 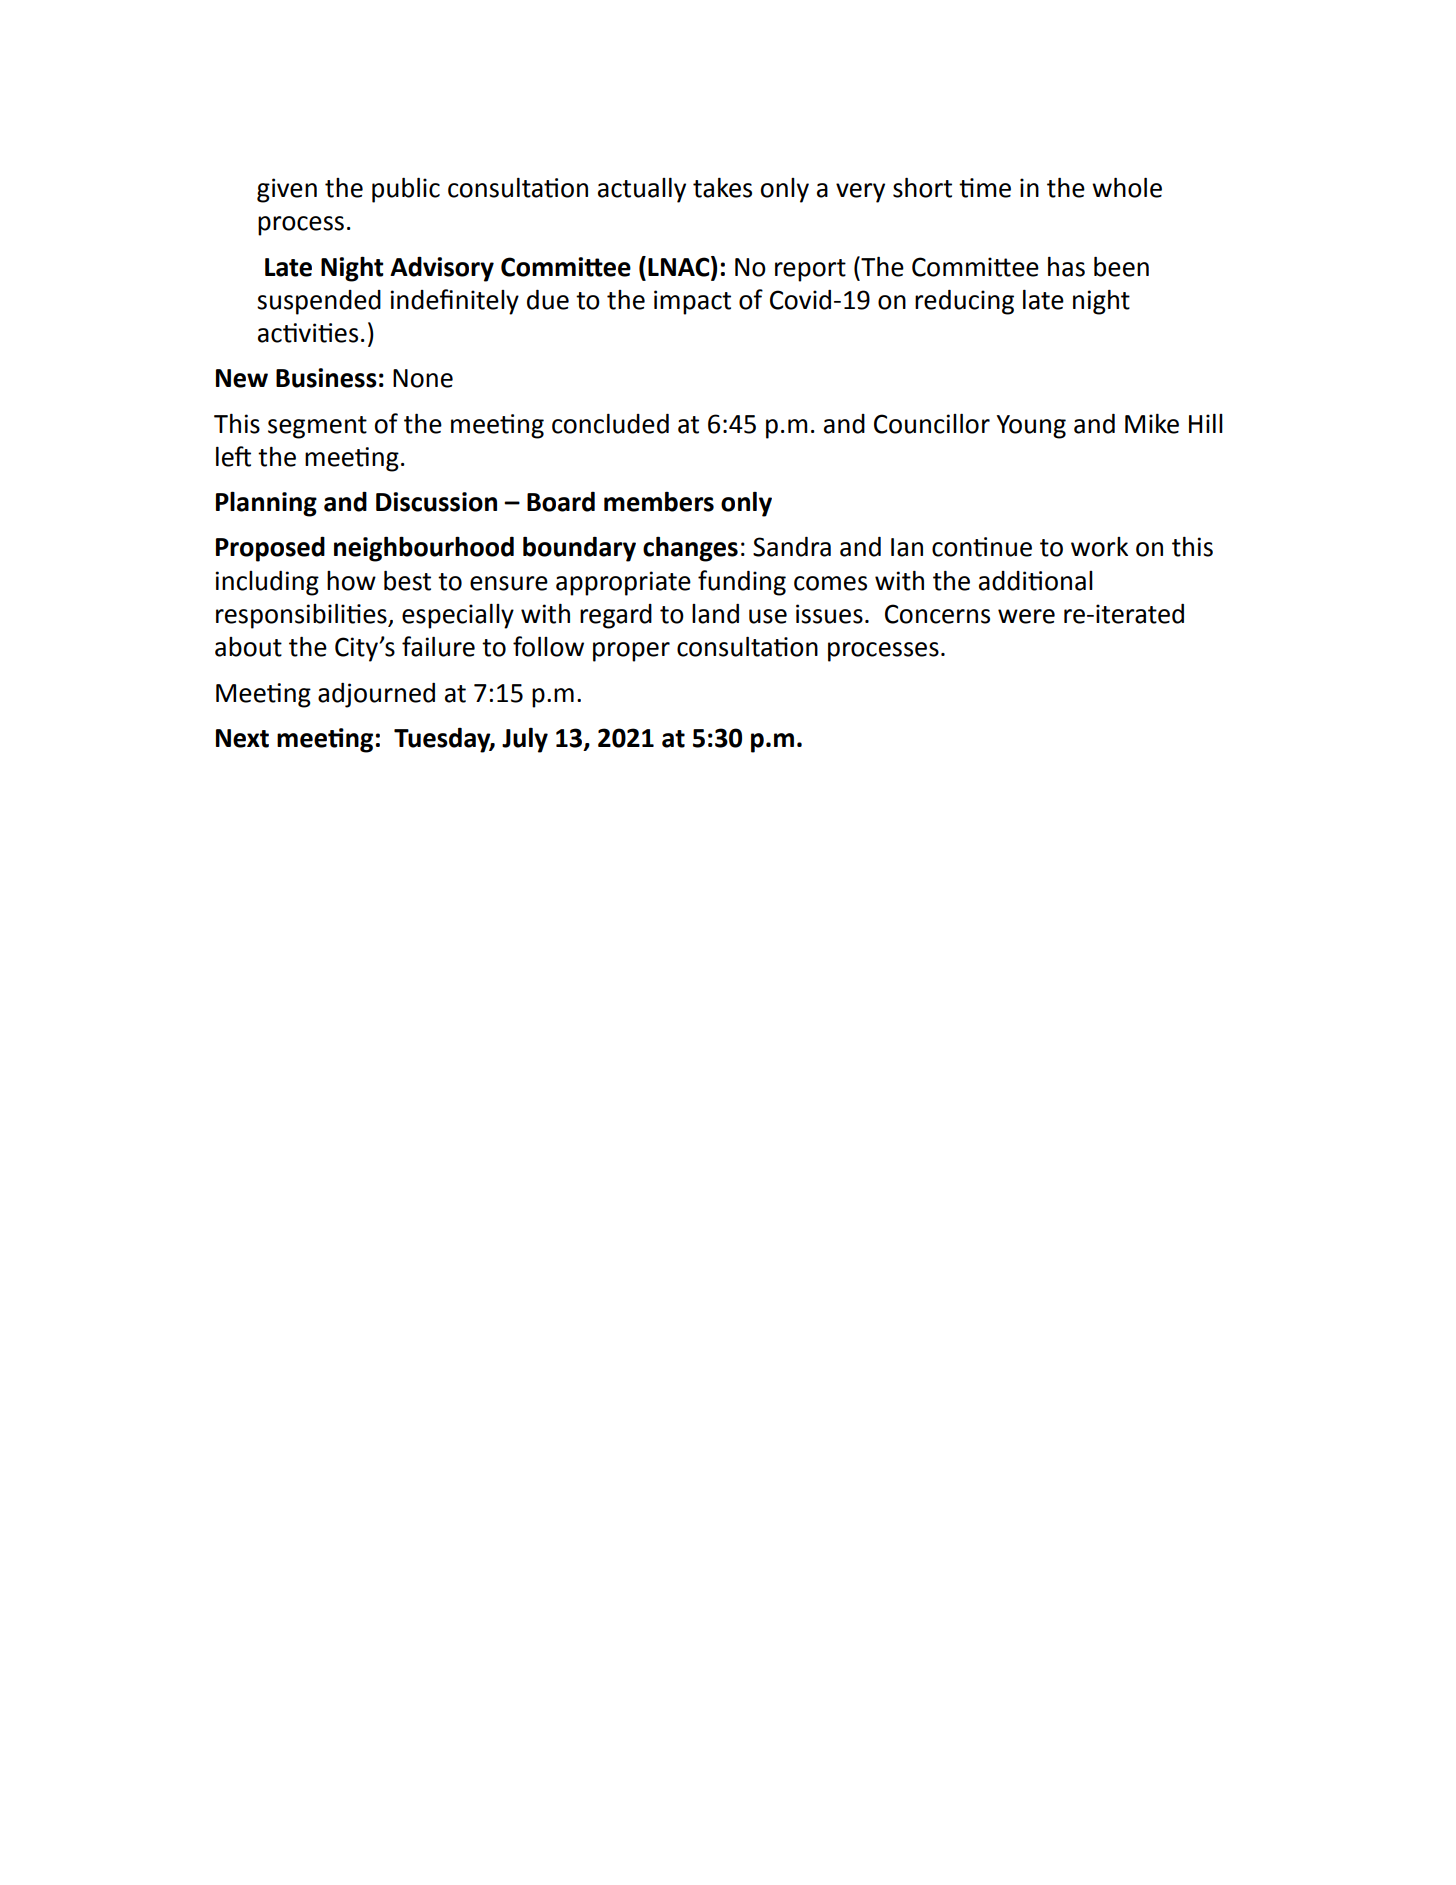 I want to click on segment, so click(x=317, y=427).
